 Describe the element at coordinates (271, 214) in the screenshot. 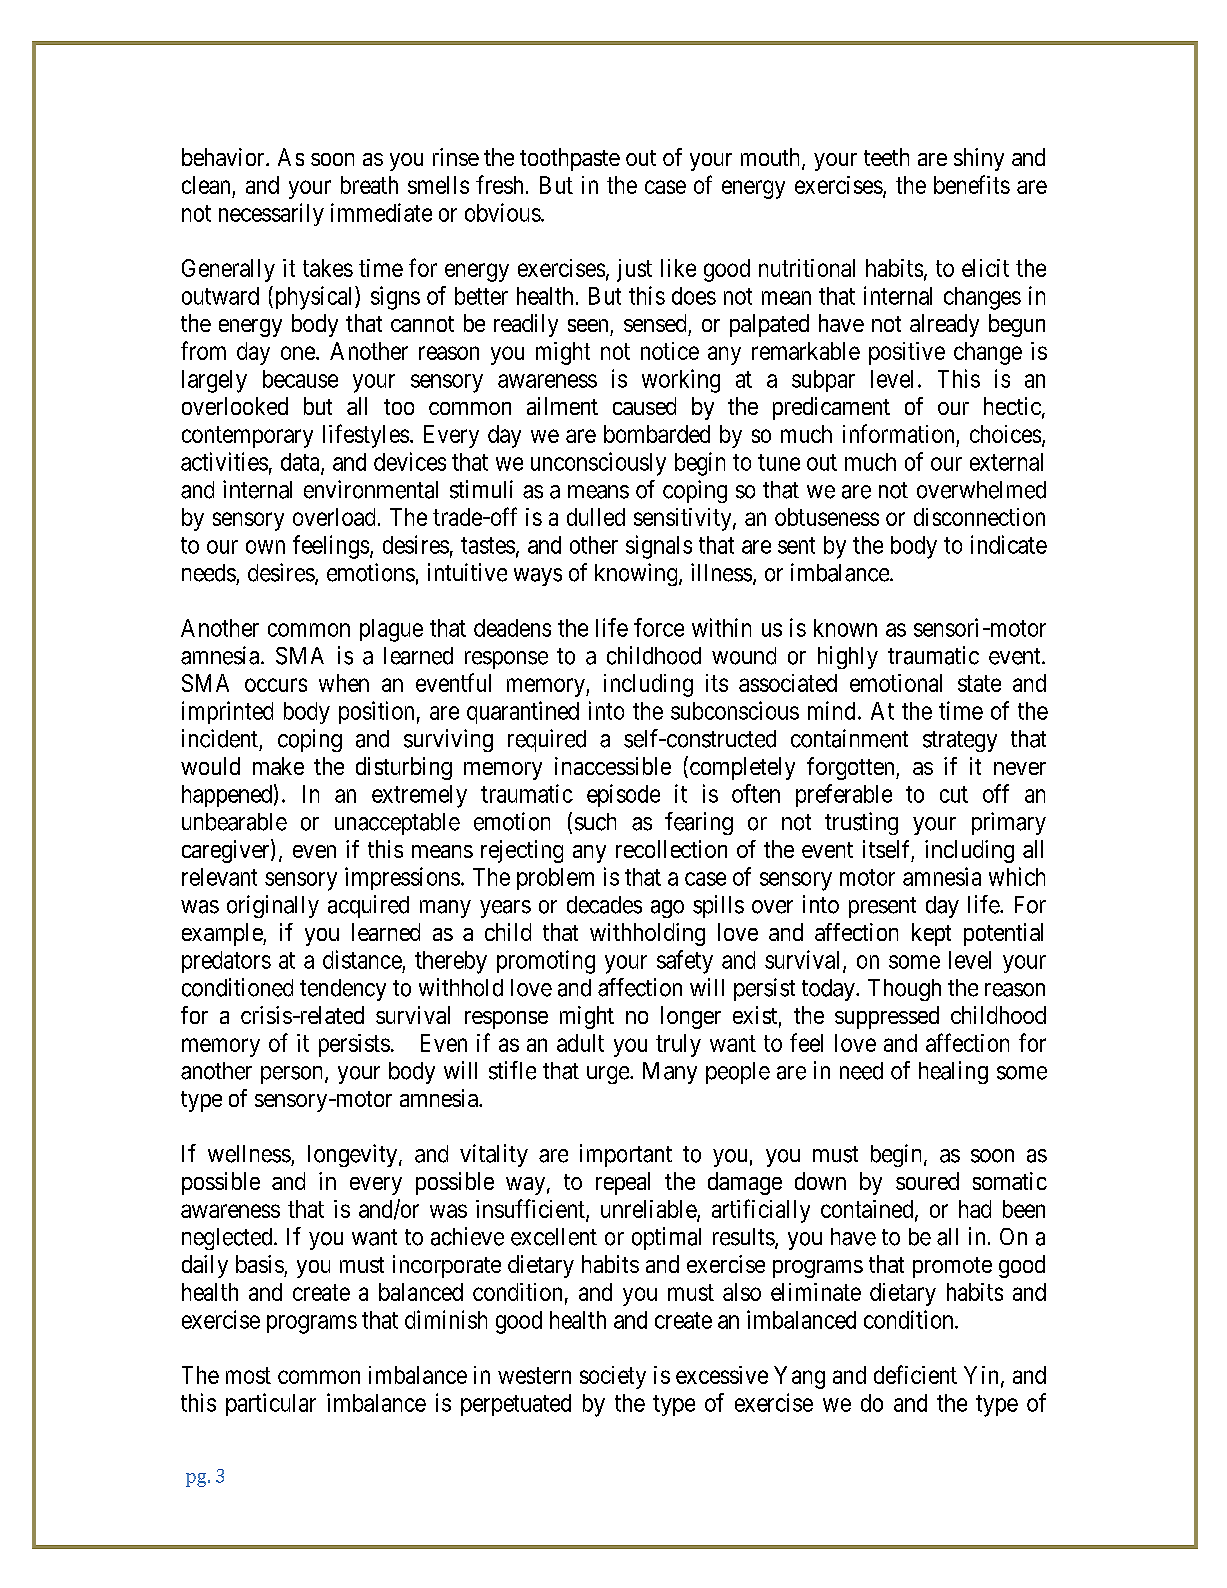

I see `necessarily` at that location.
